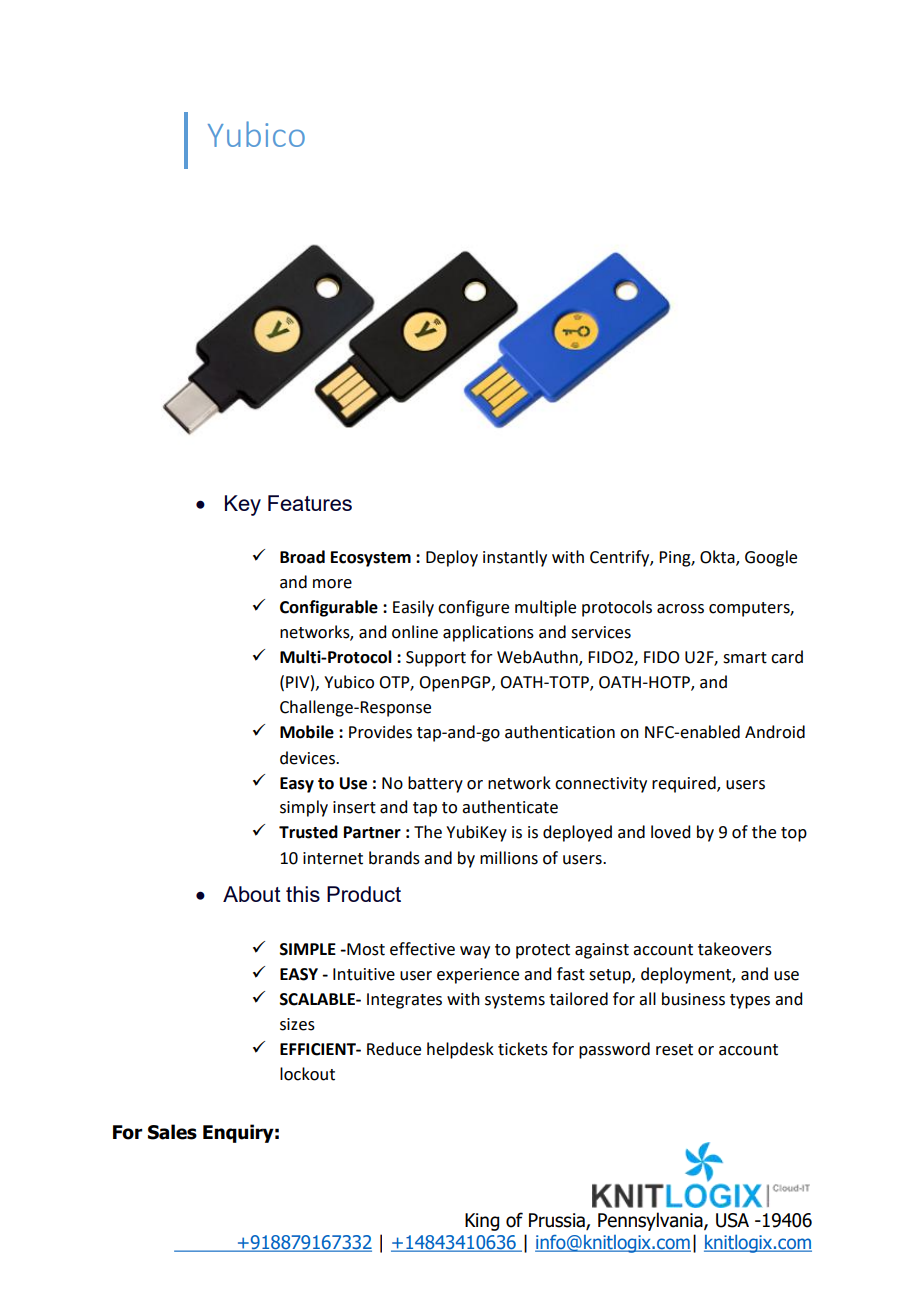  Describe the element at coordinates (482, 1222) in the page. I see `King` at that location.
